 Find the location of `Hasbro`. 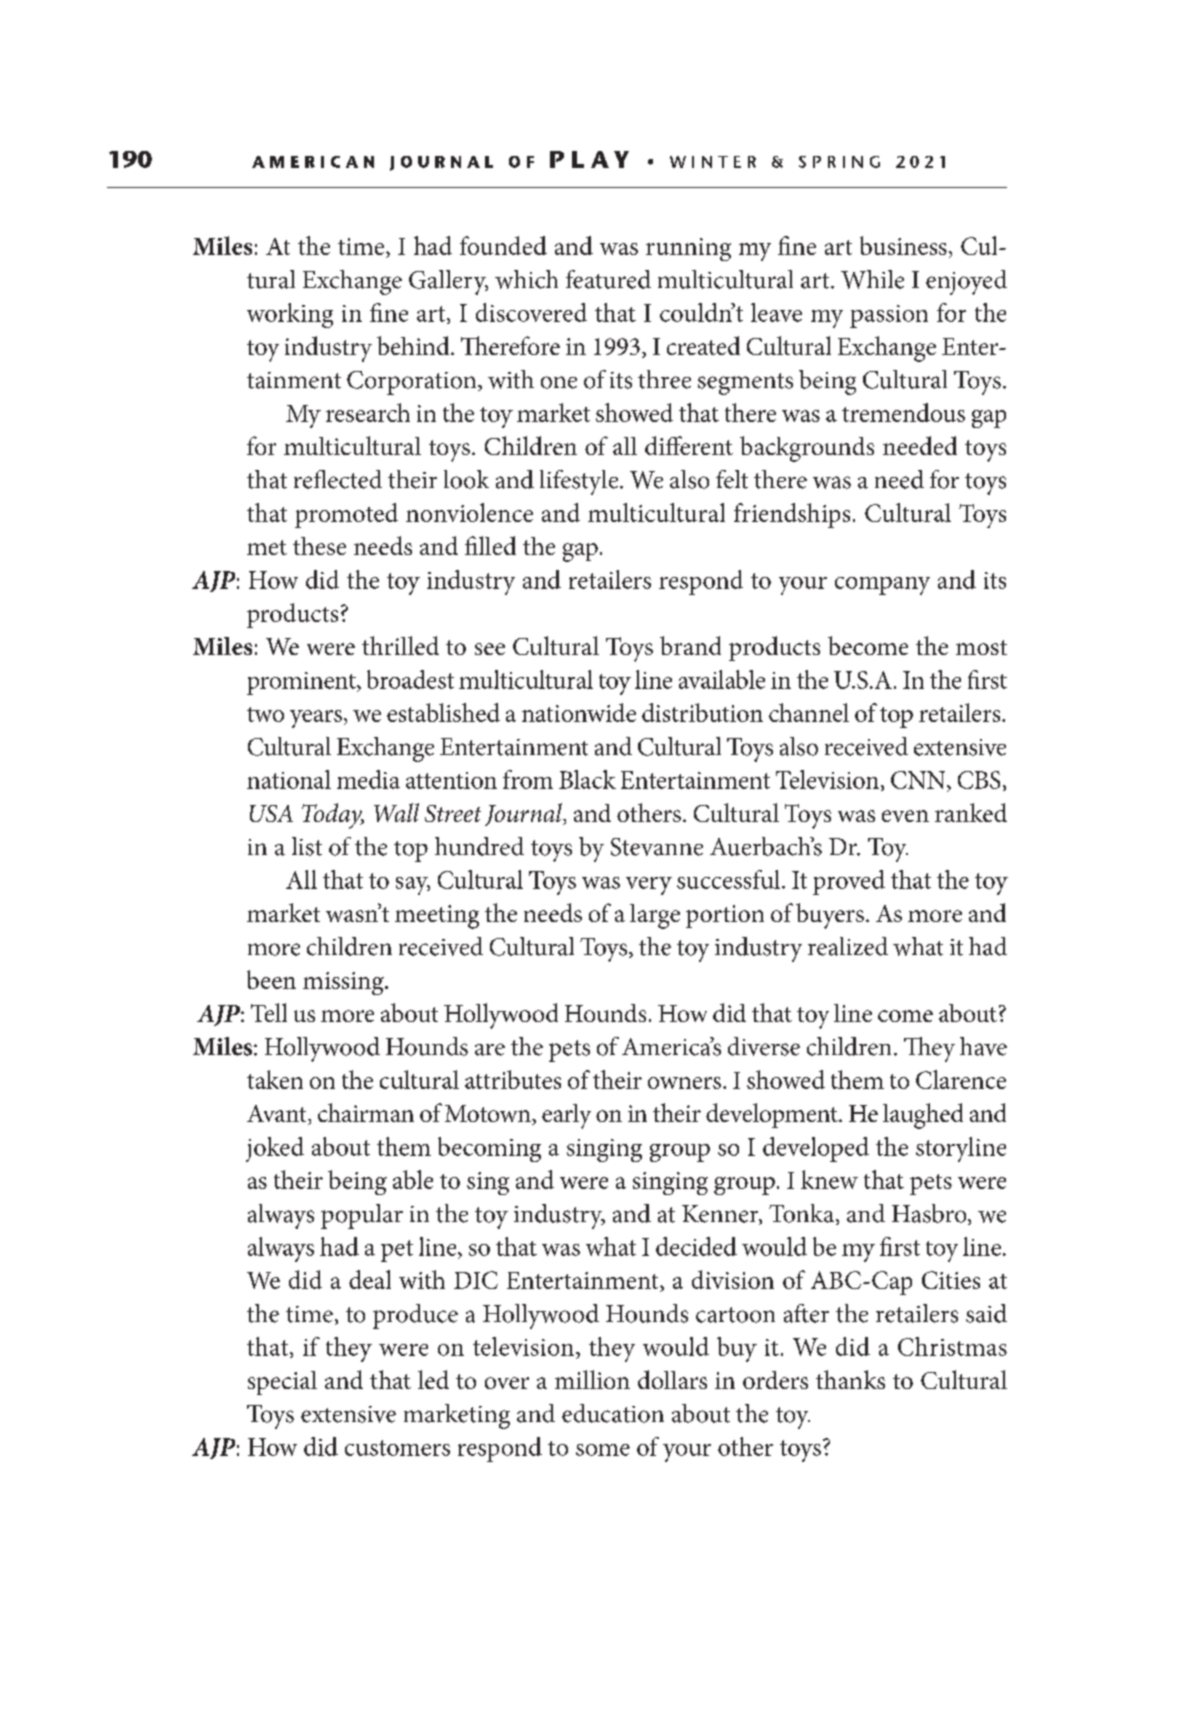

Hasbro is located at coordinates (930, 1214).
